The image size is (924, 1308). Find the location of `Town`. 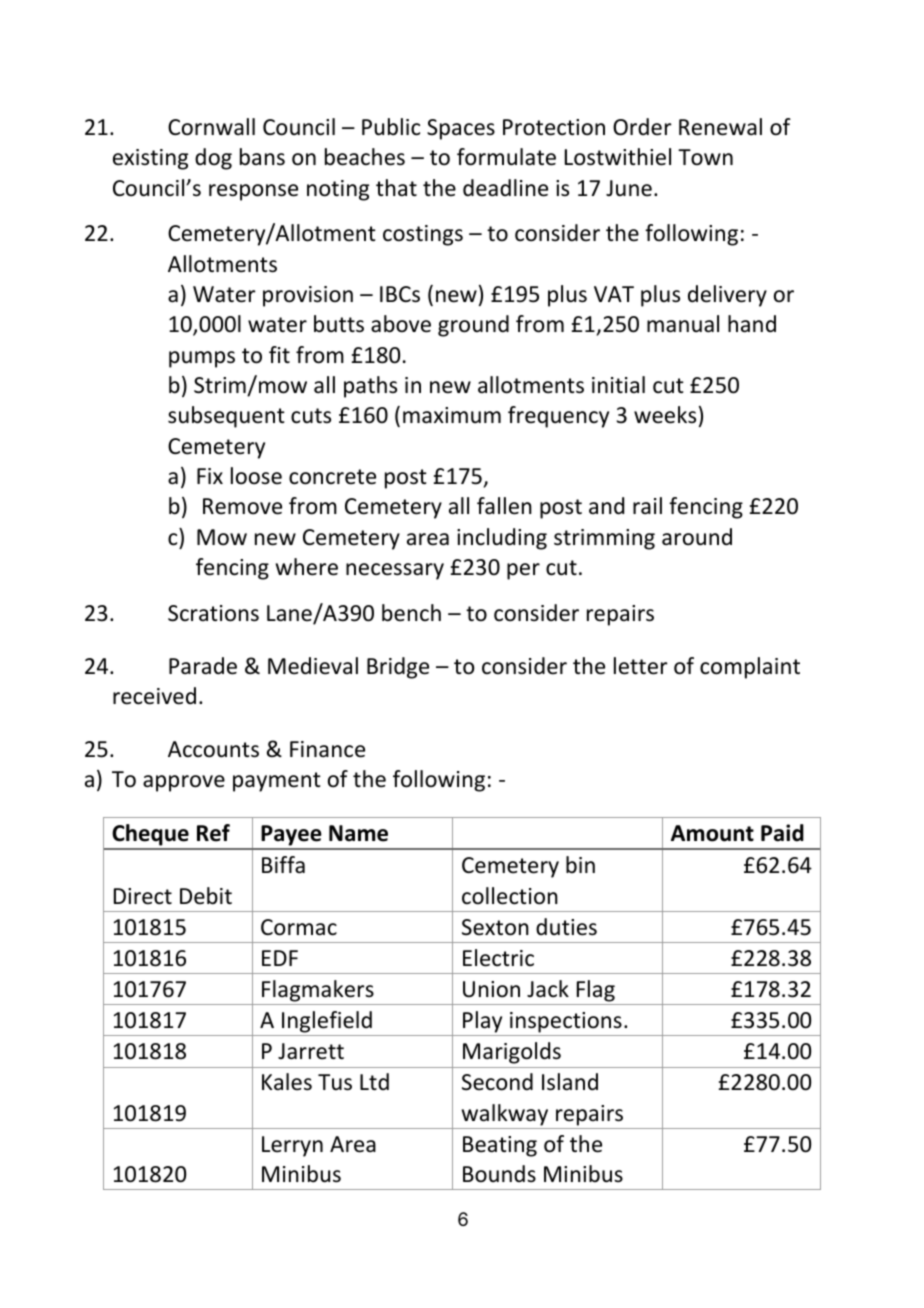

Town is located at coordinates (705, 157).
